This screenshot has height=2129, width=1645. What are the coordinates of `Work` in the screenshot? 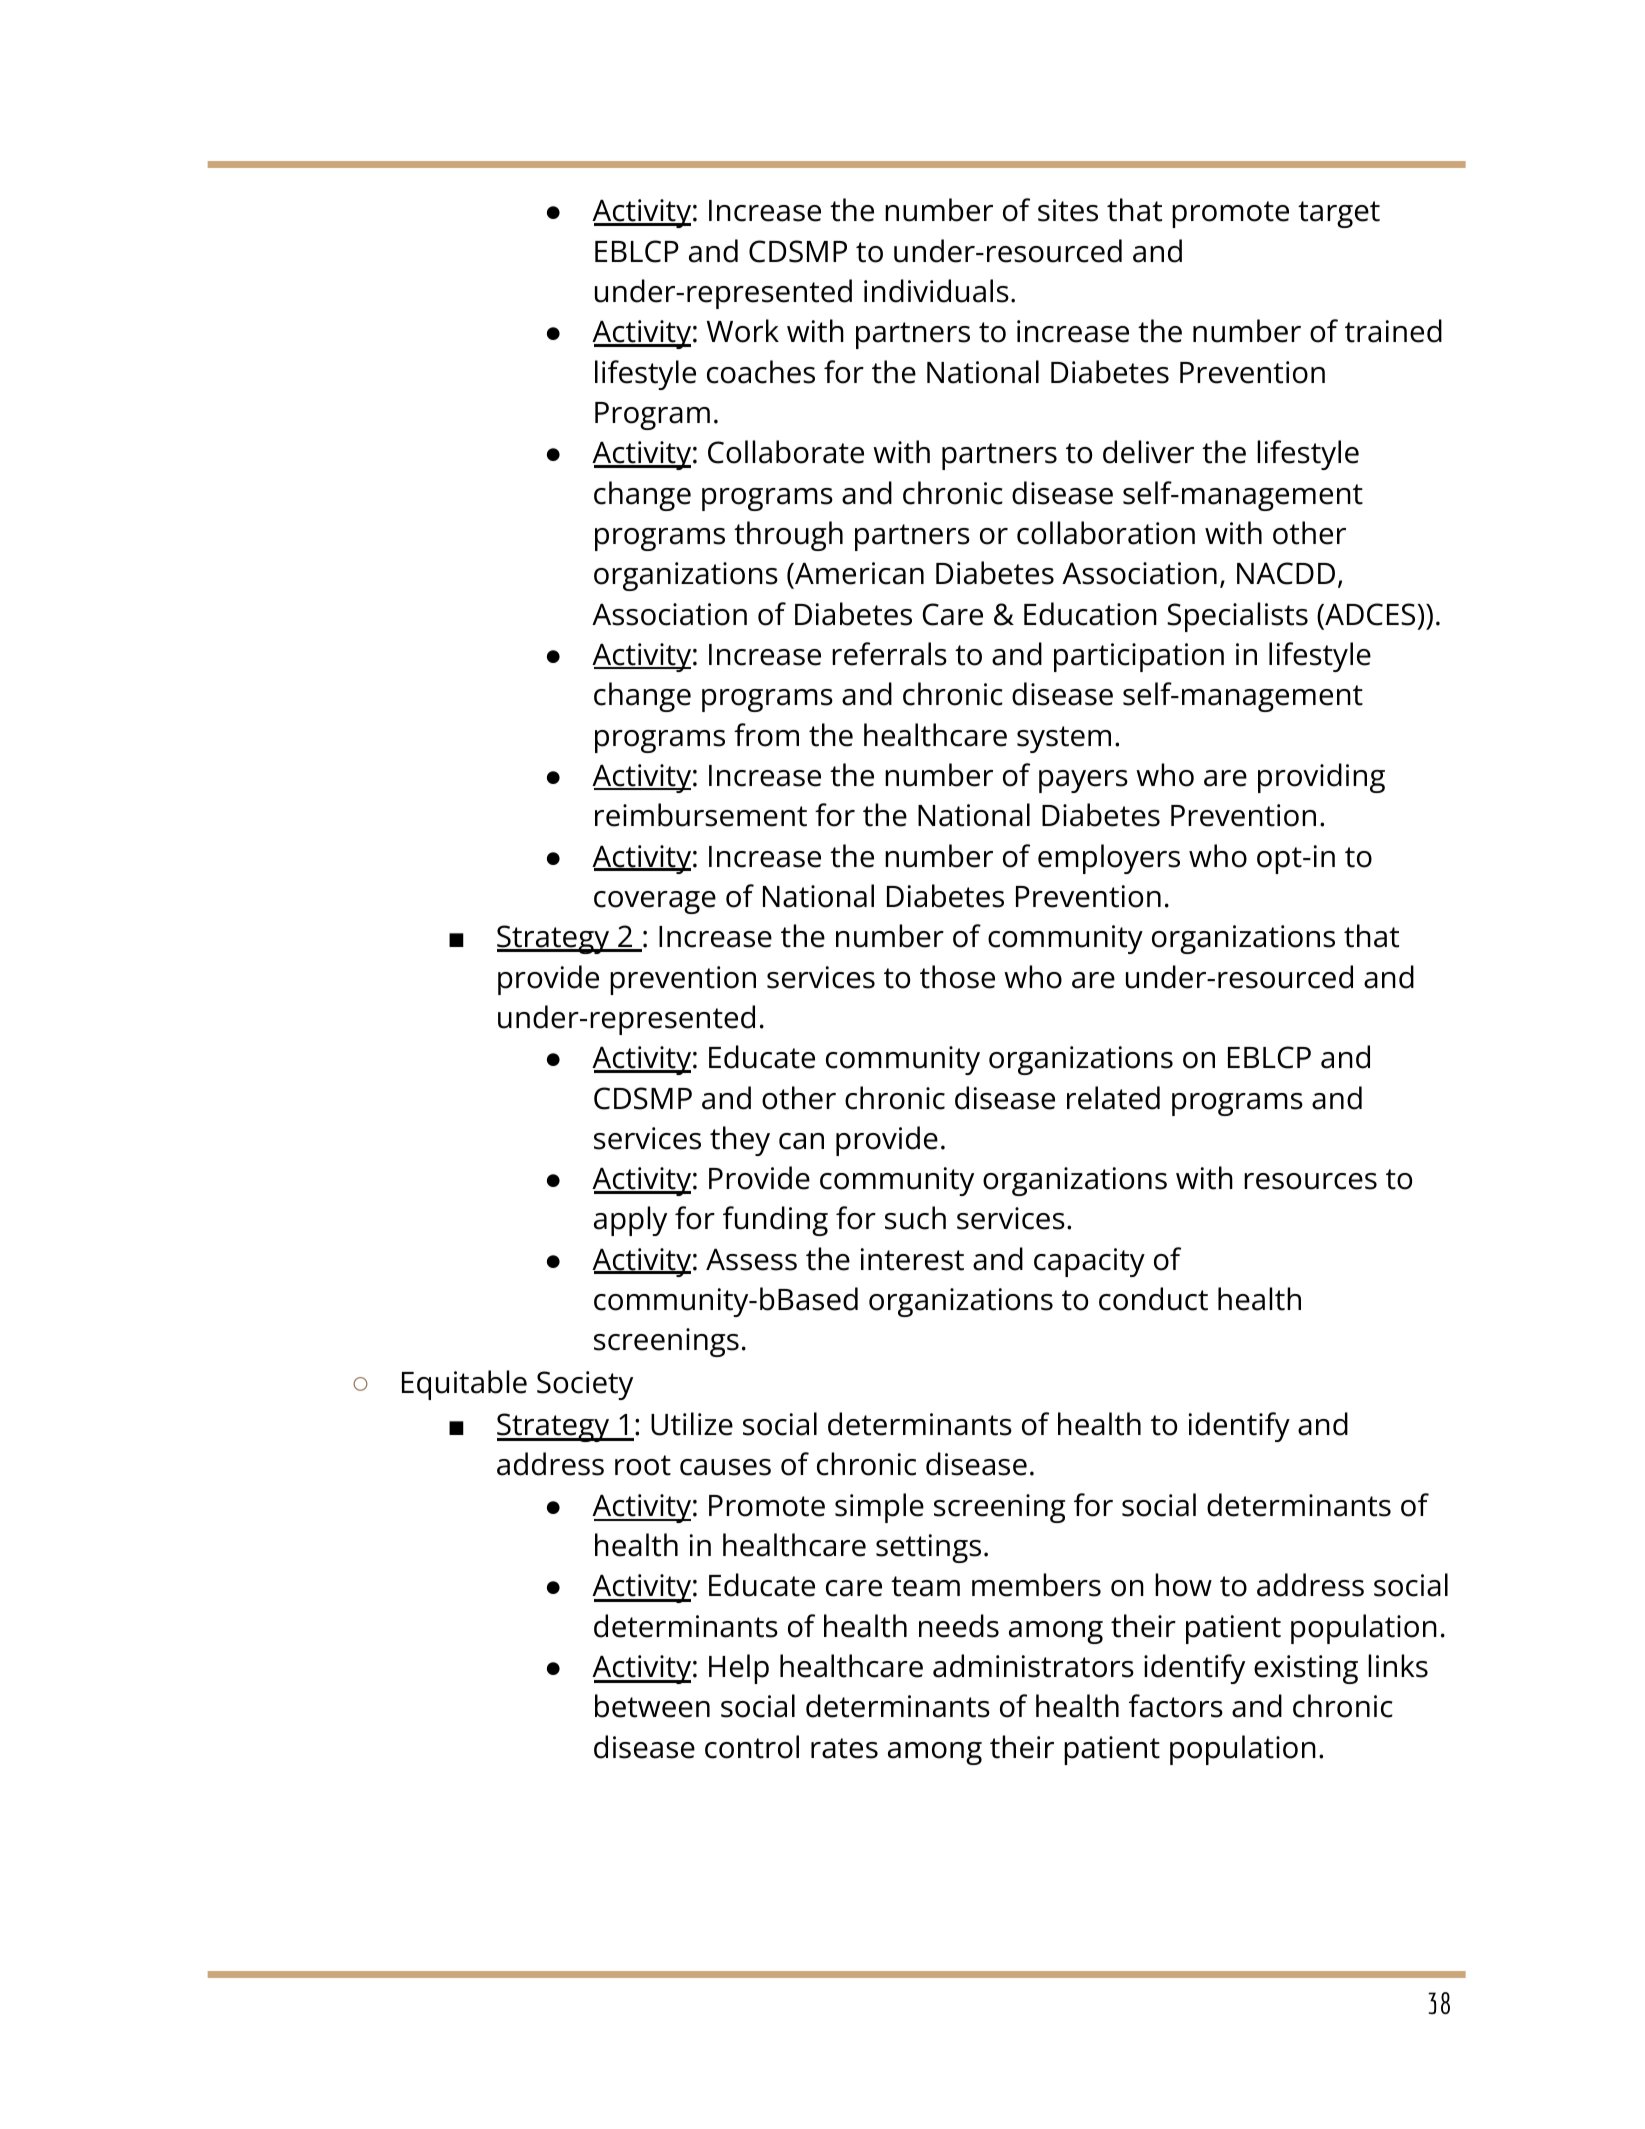 It's located at (743, 331).
